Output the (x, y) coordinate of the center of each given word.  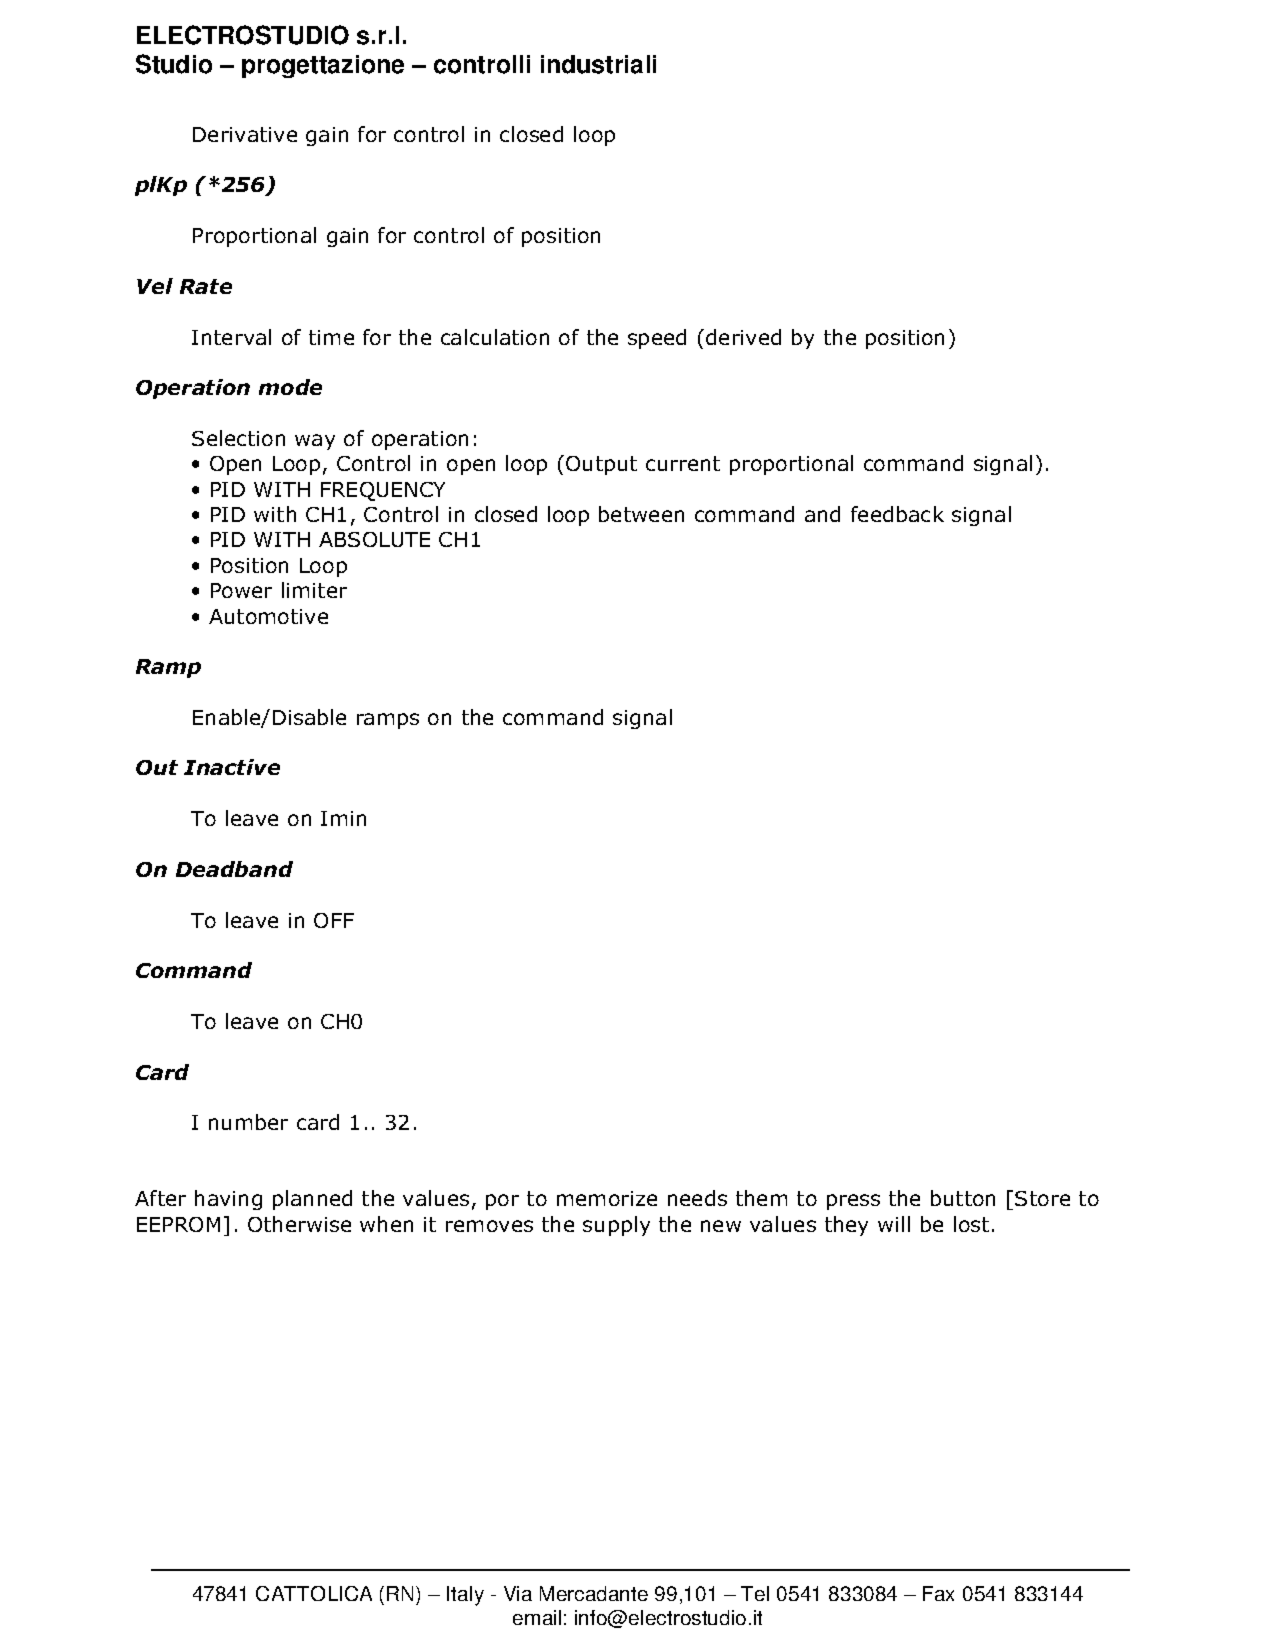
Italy (465, 1596)
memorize (607, 1198)
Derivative (245, 134)
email (537, 1617)
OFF (334, 920)
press (853, 1202)
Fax (938, 1593)
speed (657, 339)
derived (743, 337)
